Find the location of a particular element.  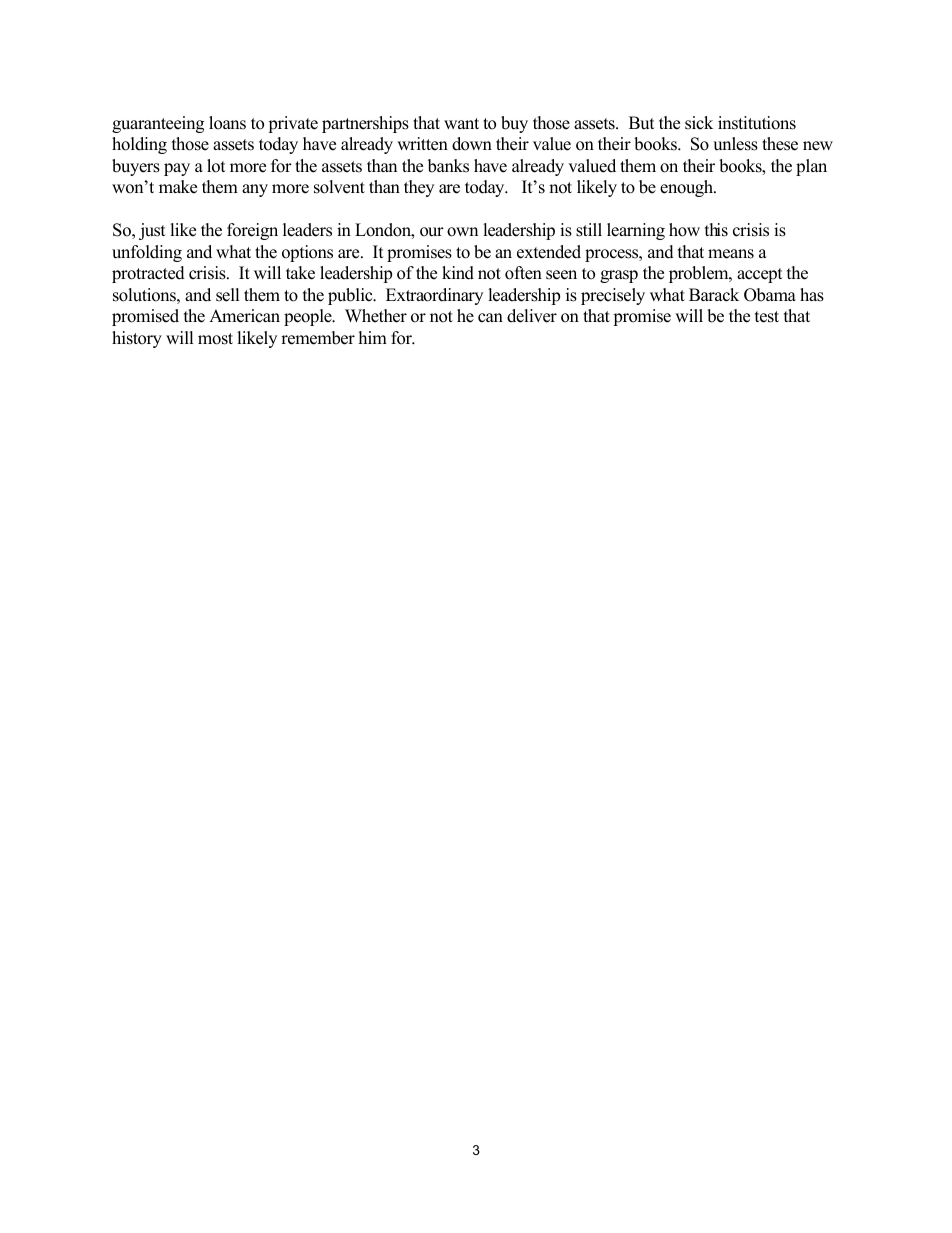

our is located at coordinates (432, 232).
